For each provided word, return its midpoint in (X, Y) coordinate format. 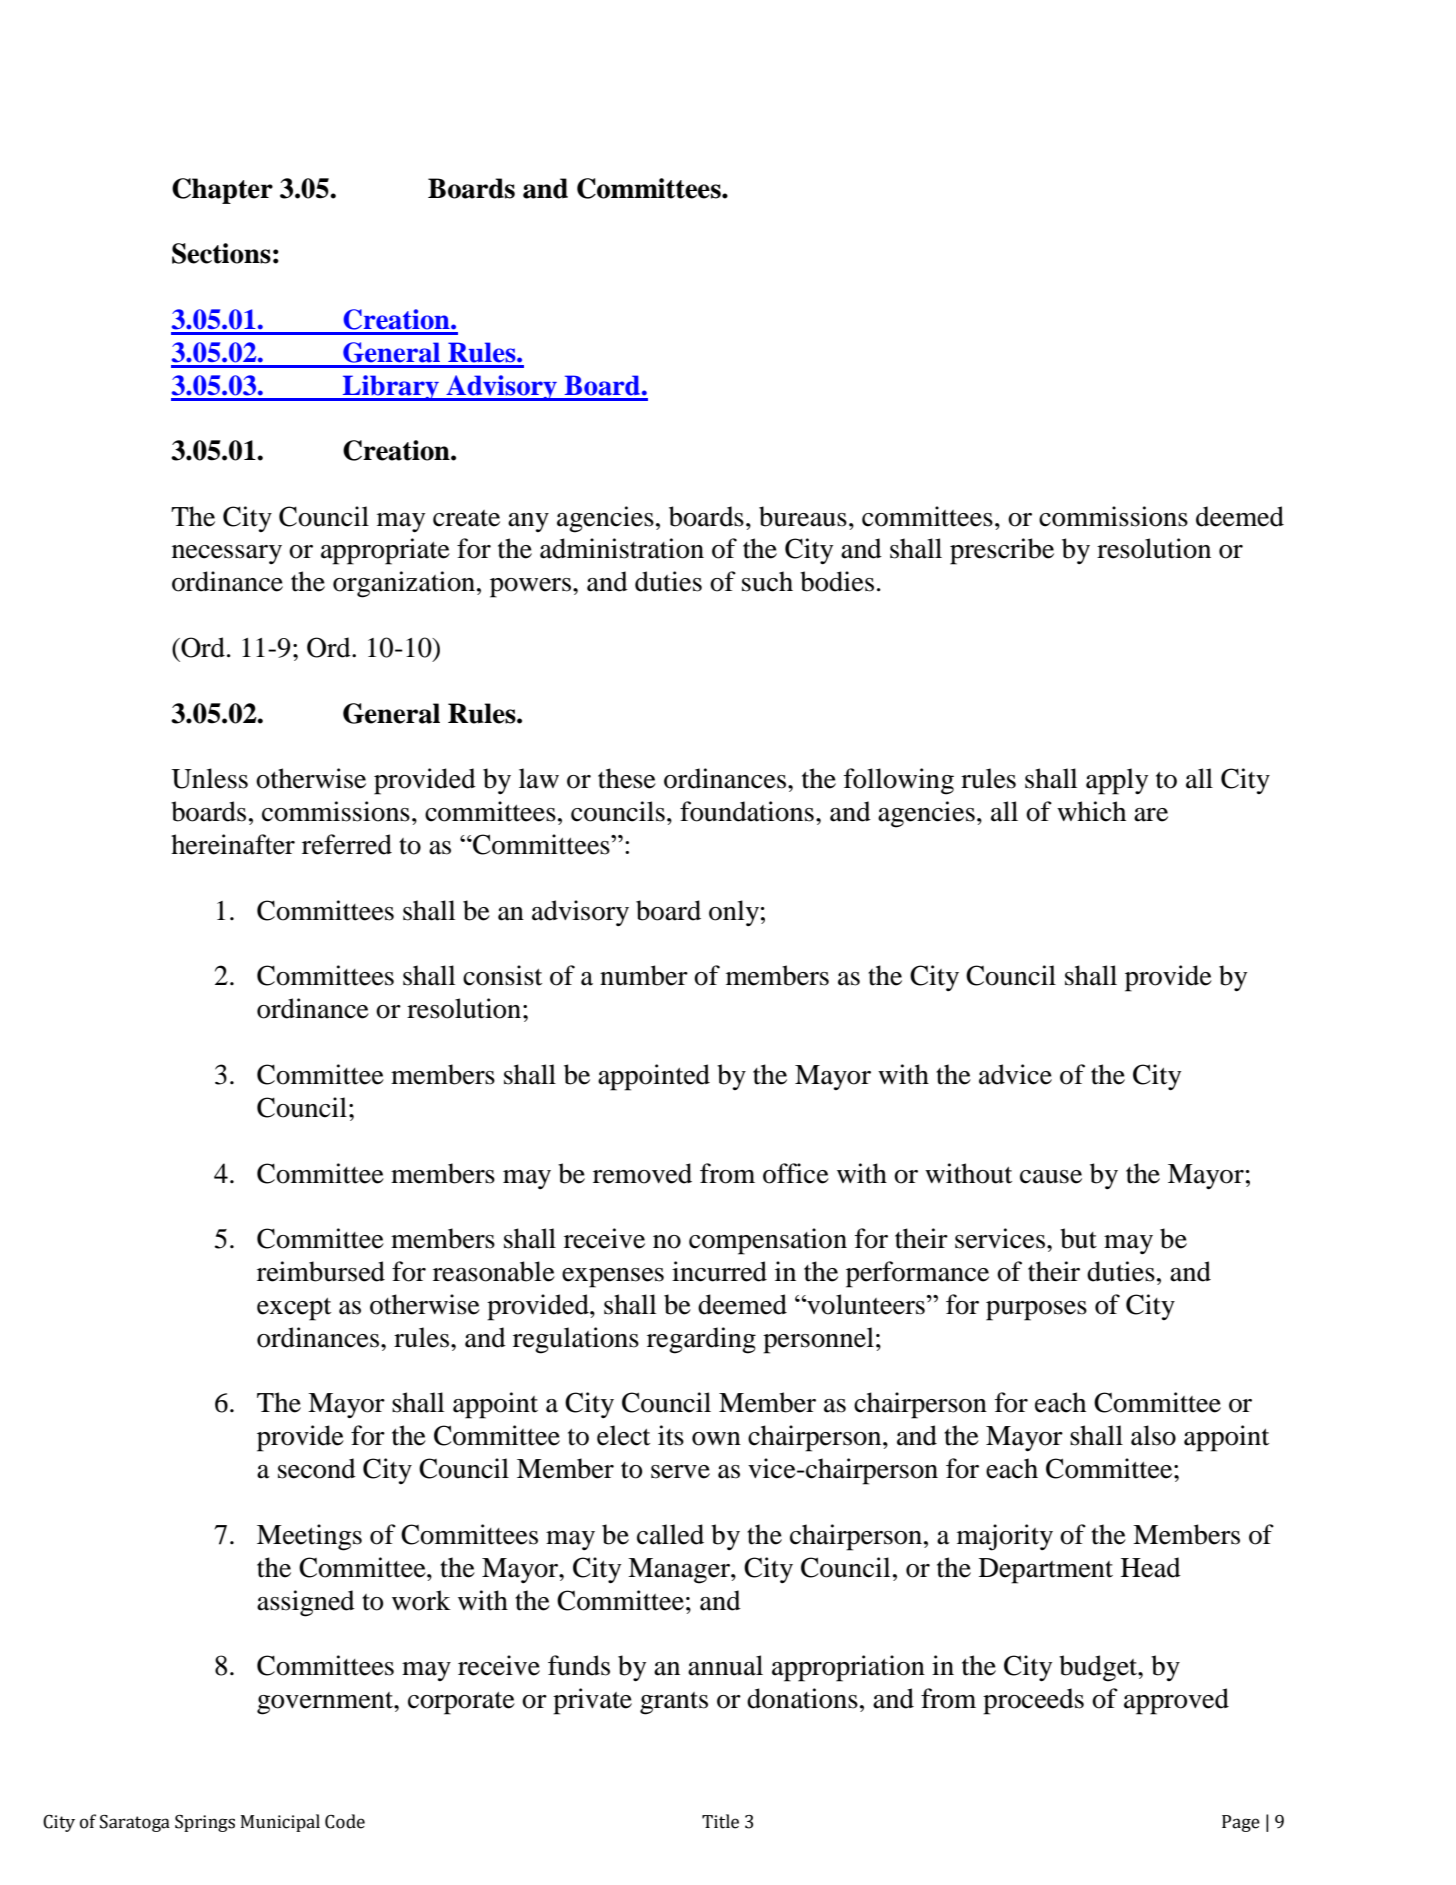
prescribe (1002, 551)
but (1078, 1238)
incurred (719, 1271)
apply (1117, 781)
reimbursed (321, 1271)
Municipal (280, 1823)
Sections (221, 253)
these (627, 778)
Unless (209, 778)
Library (391, 388)
